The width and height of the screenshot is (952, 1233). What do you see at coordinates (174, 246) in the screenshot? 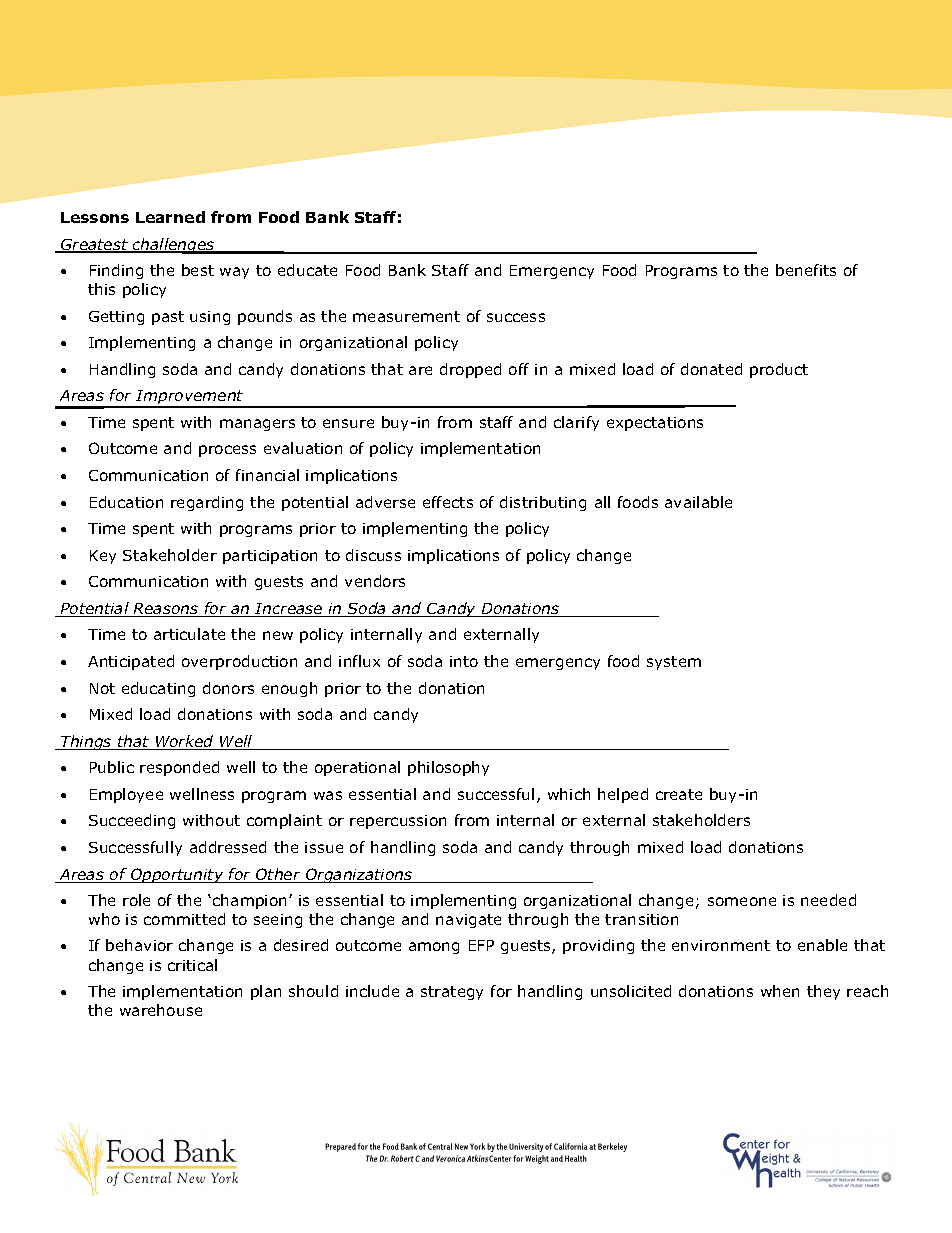
I see `challenges` at bounding box center [174, 246].
